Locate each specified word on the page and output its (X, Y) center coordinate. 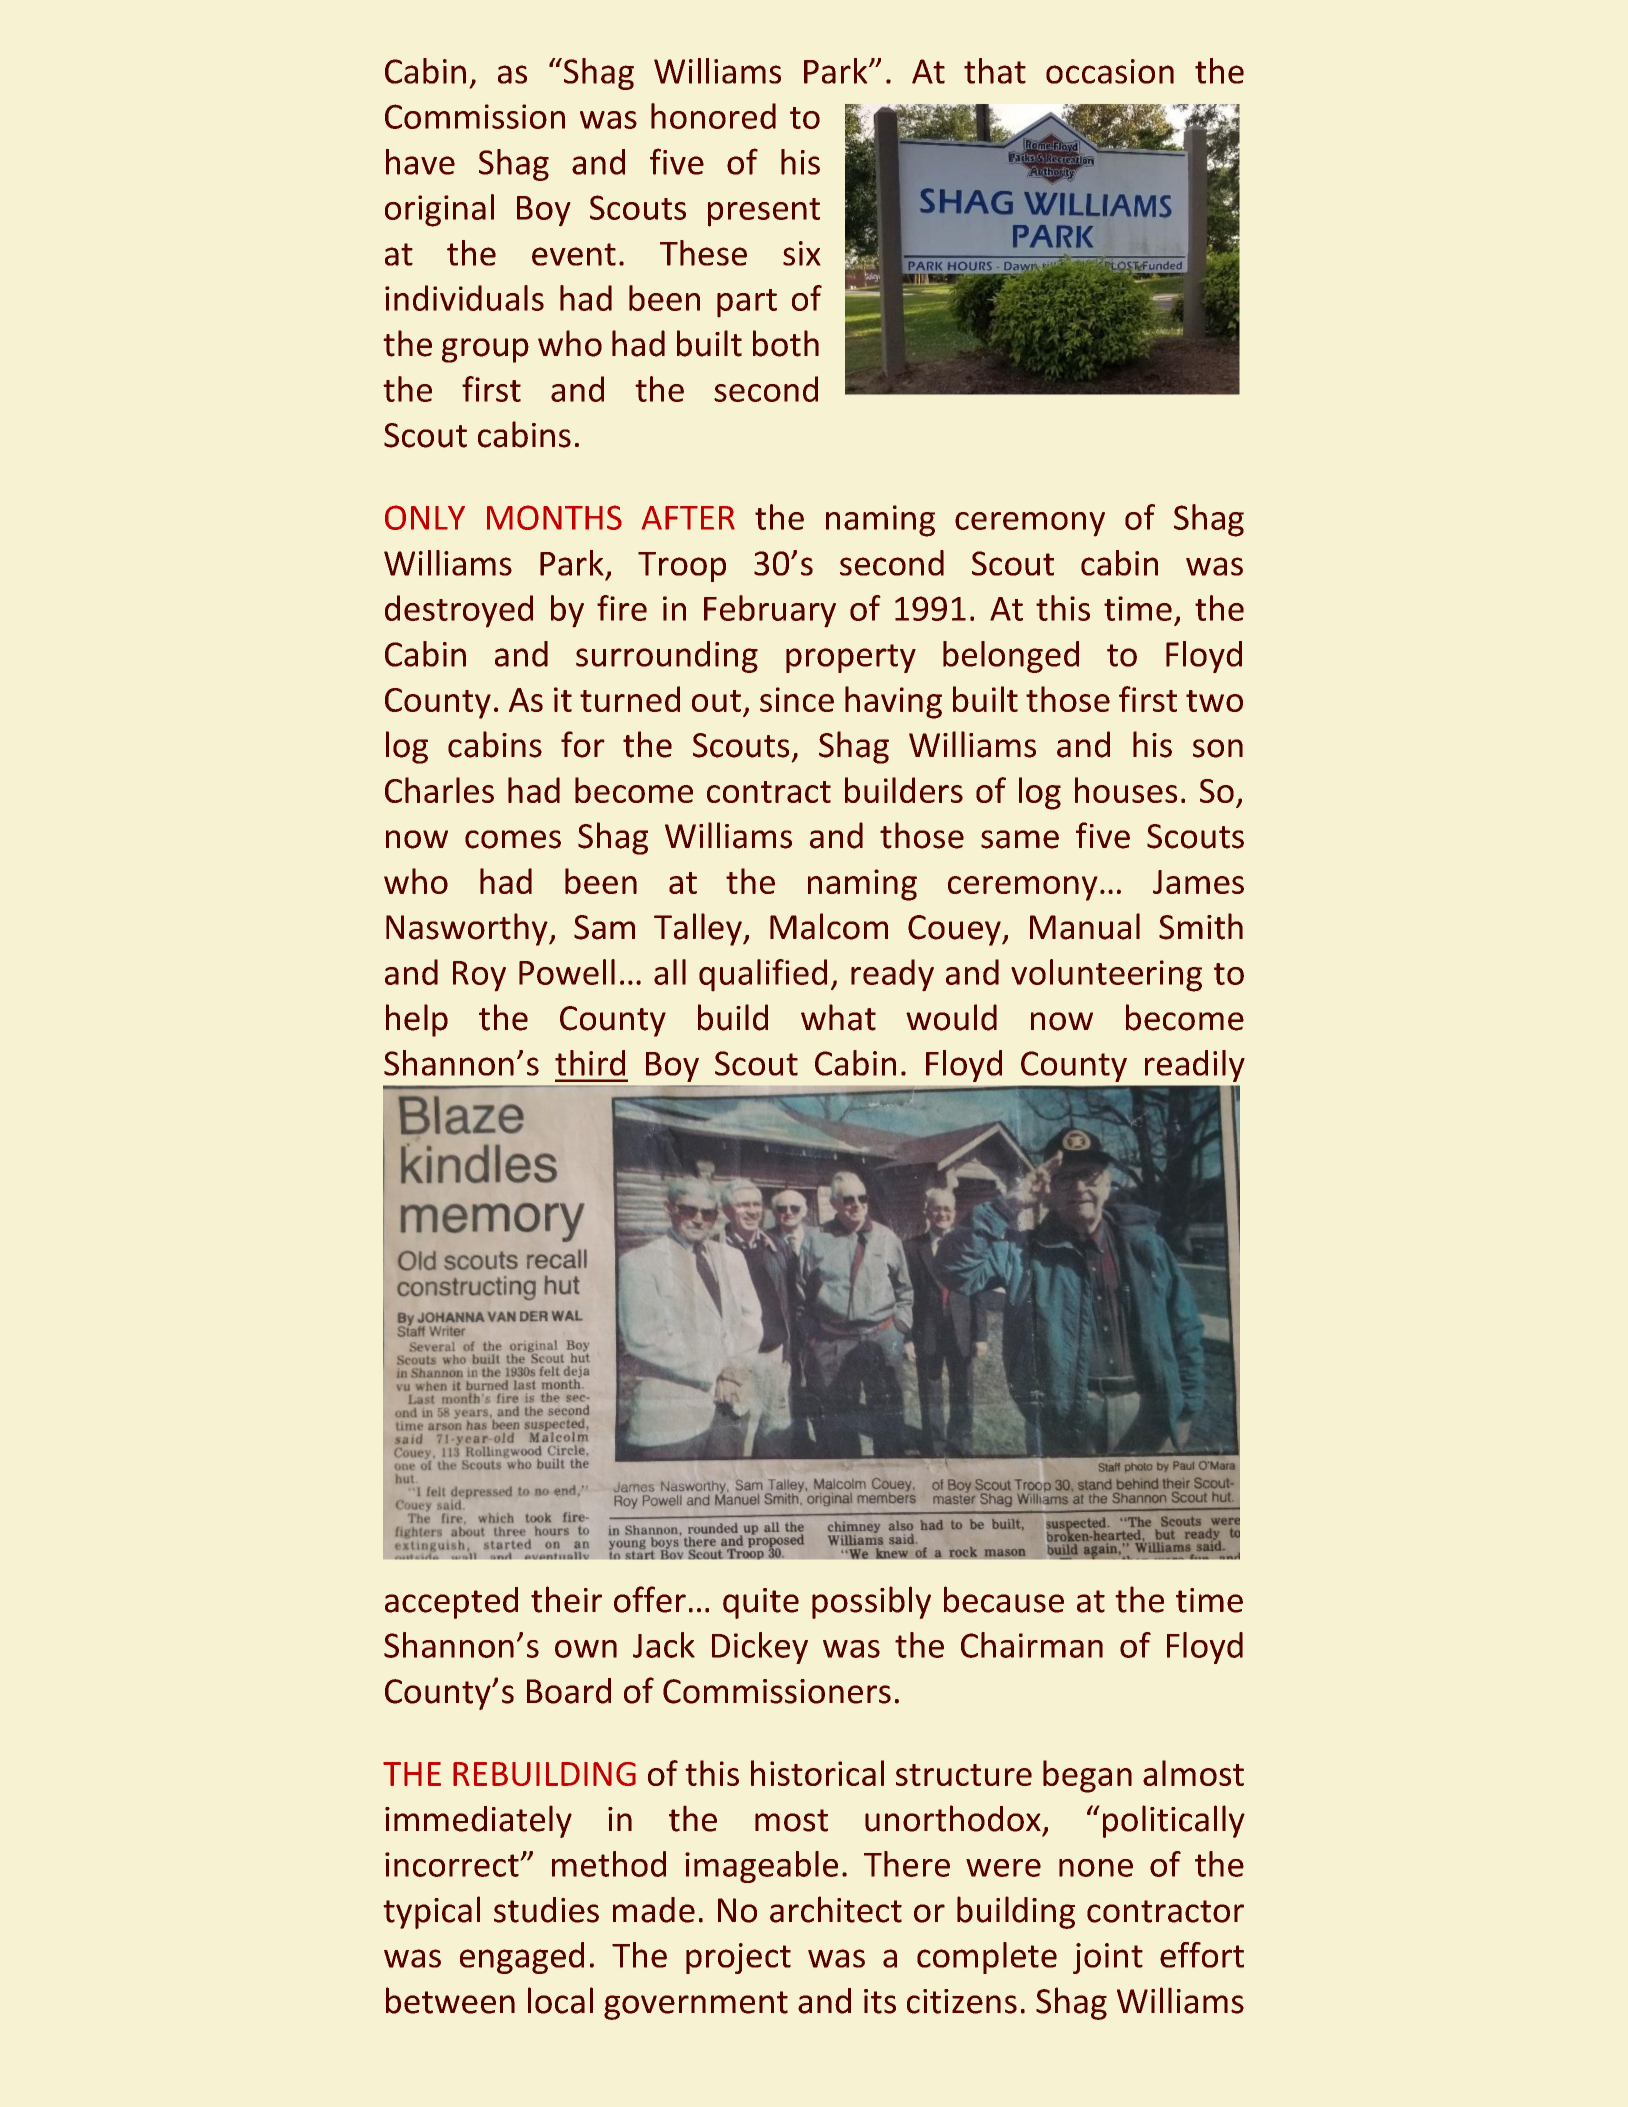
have (420, 162)
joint (1108, 1958)
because (1004, 1599)
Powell (567, 972)
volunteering (1106, 975)
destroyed (459, 611)
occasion (1110, 71)
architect (836, 1909)
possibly (871, 1602)
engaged (522, 1958)
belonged (1011, 657)
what (838, 1017)
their (566, 1599)
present (764, 212)
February (770, 611)
